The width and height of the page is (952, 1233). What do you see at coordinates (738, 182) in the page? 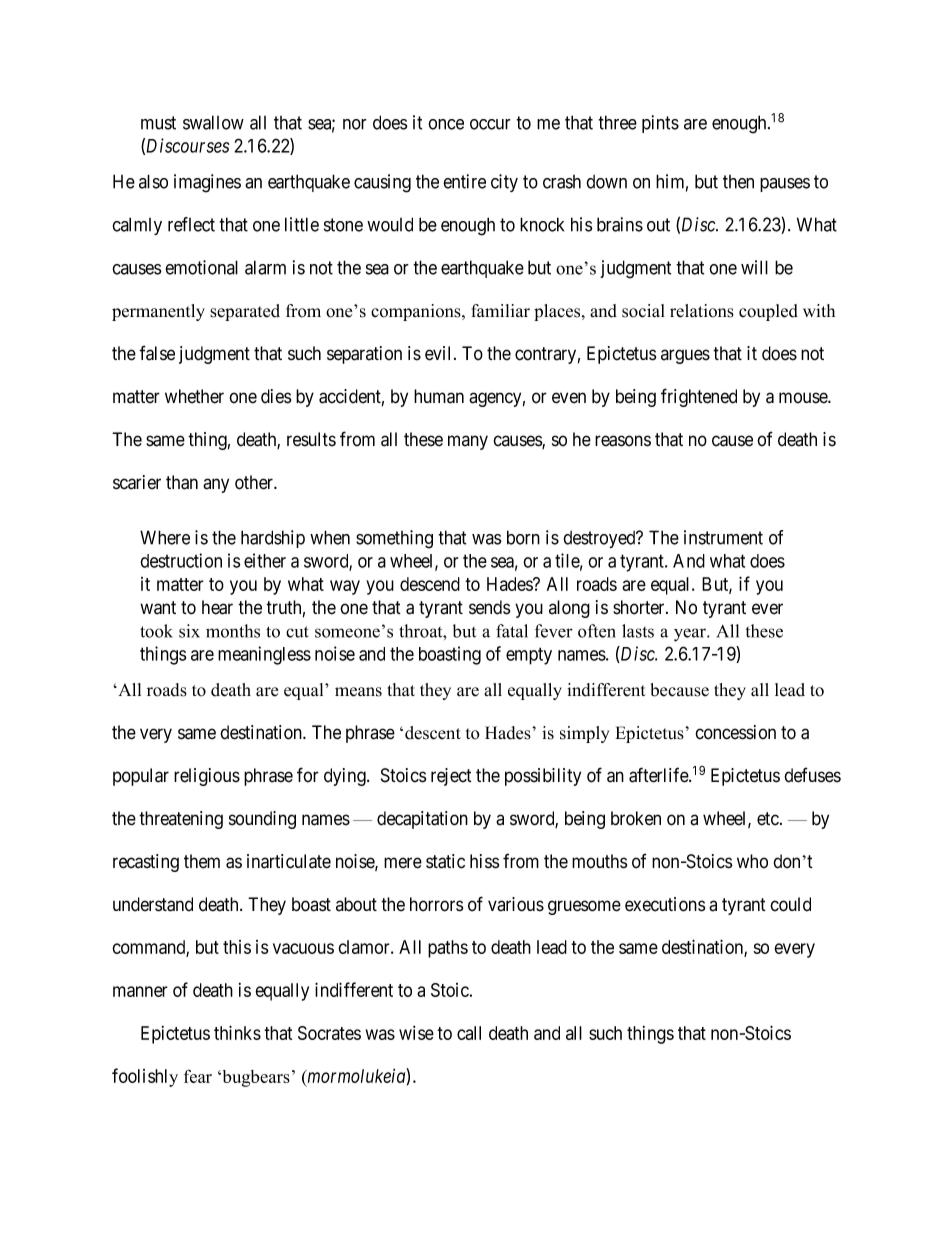
I see `then` at bounding box center [738, 182].
